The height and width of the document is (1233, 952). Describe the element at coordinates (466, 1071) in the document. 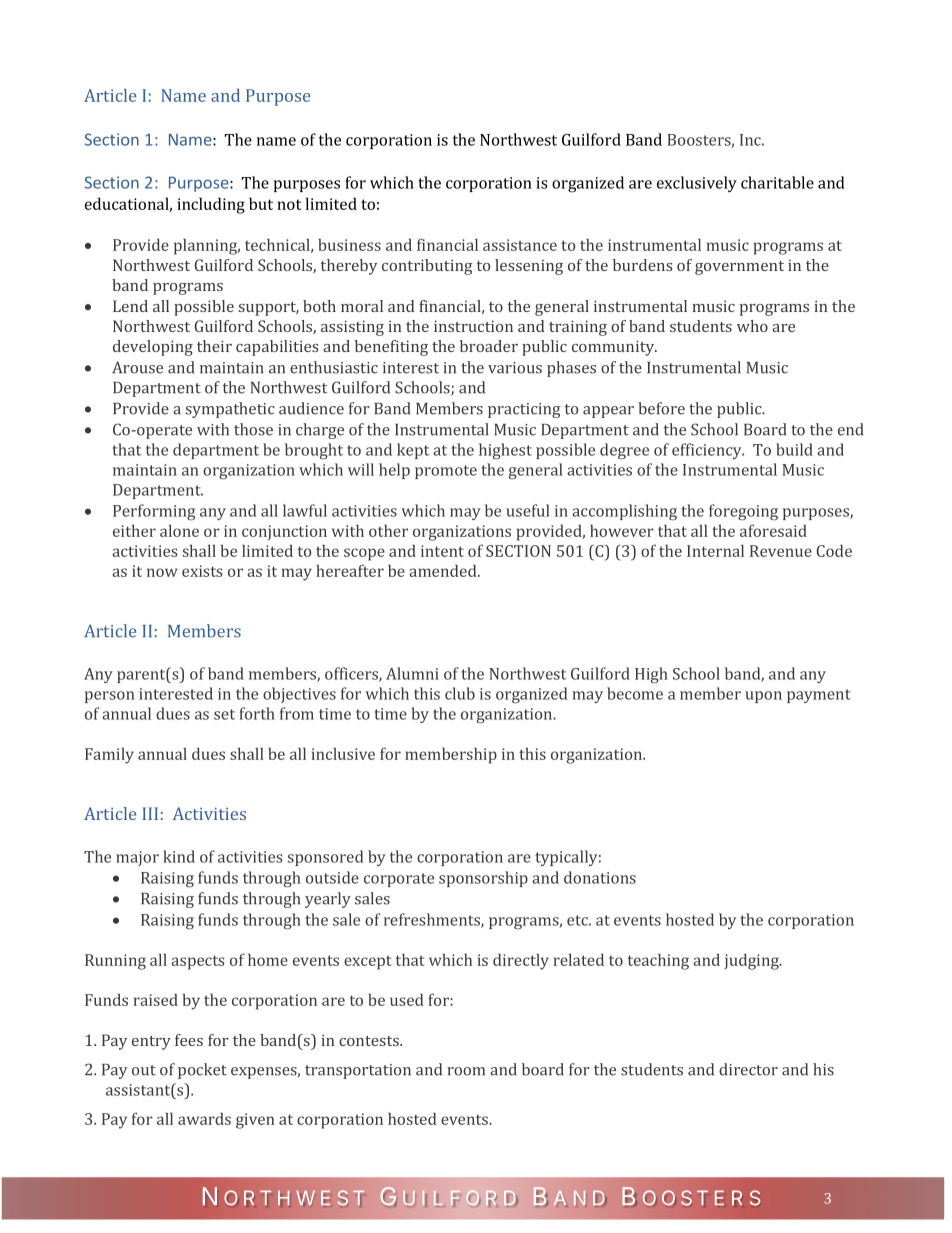

I see `room` at that location.
